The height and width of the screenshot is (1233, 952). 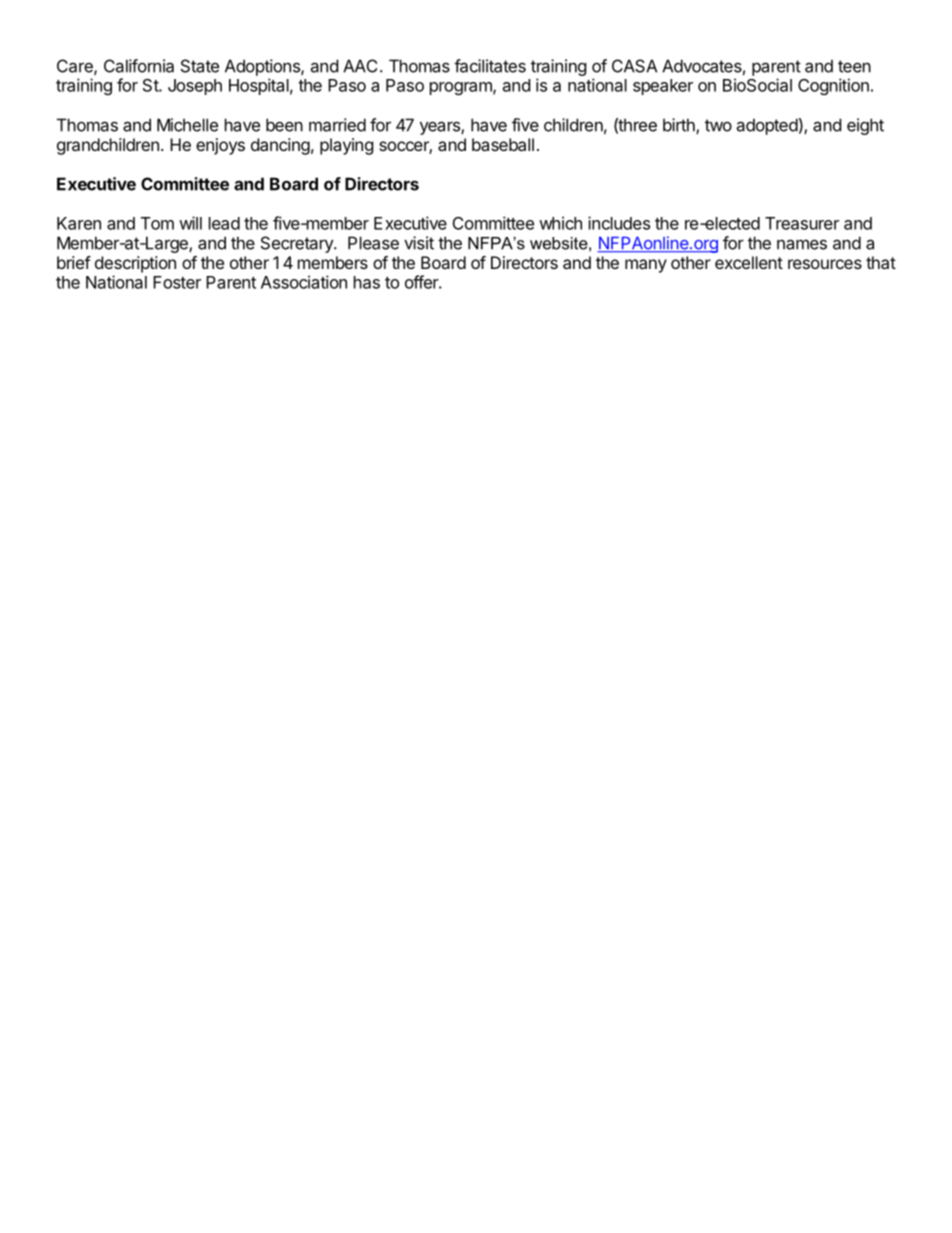 What do you see at coordinates (802, 244) in the screenshot?
I see `names` at bounding box center [802, 244].
